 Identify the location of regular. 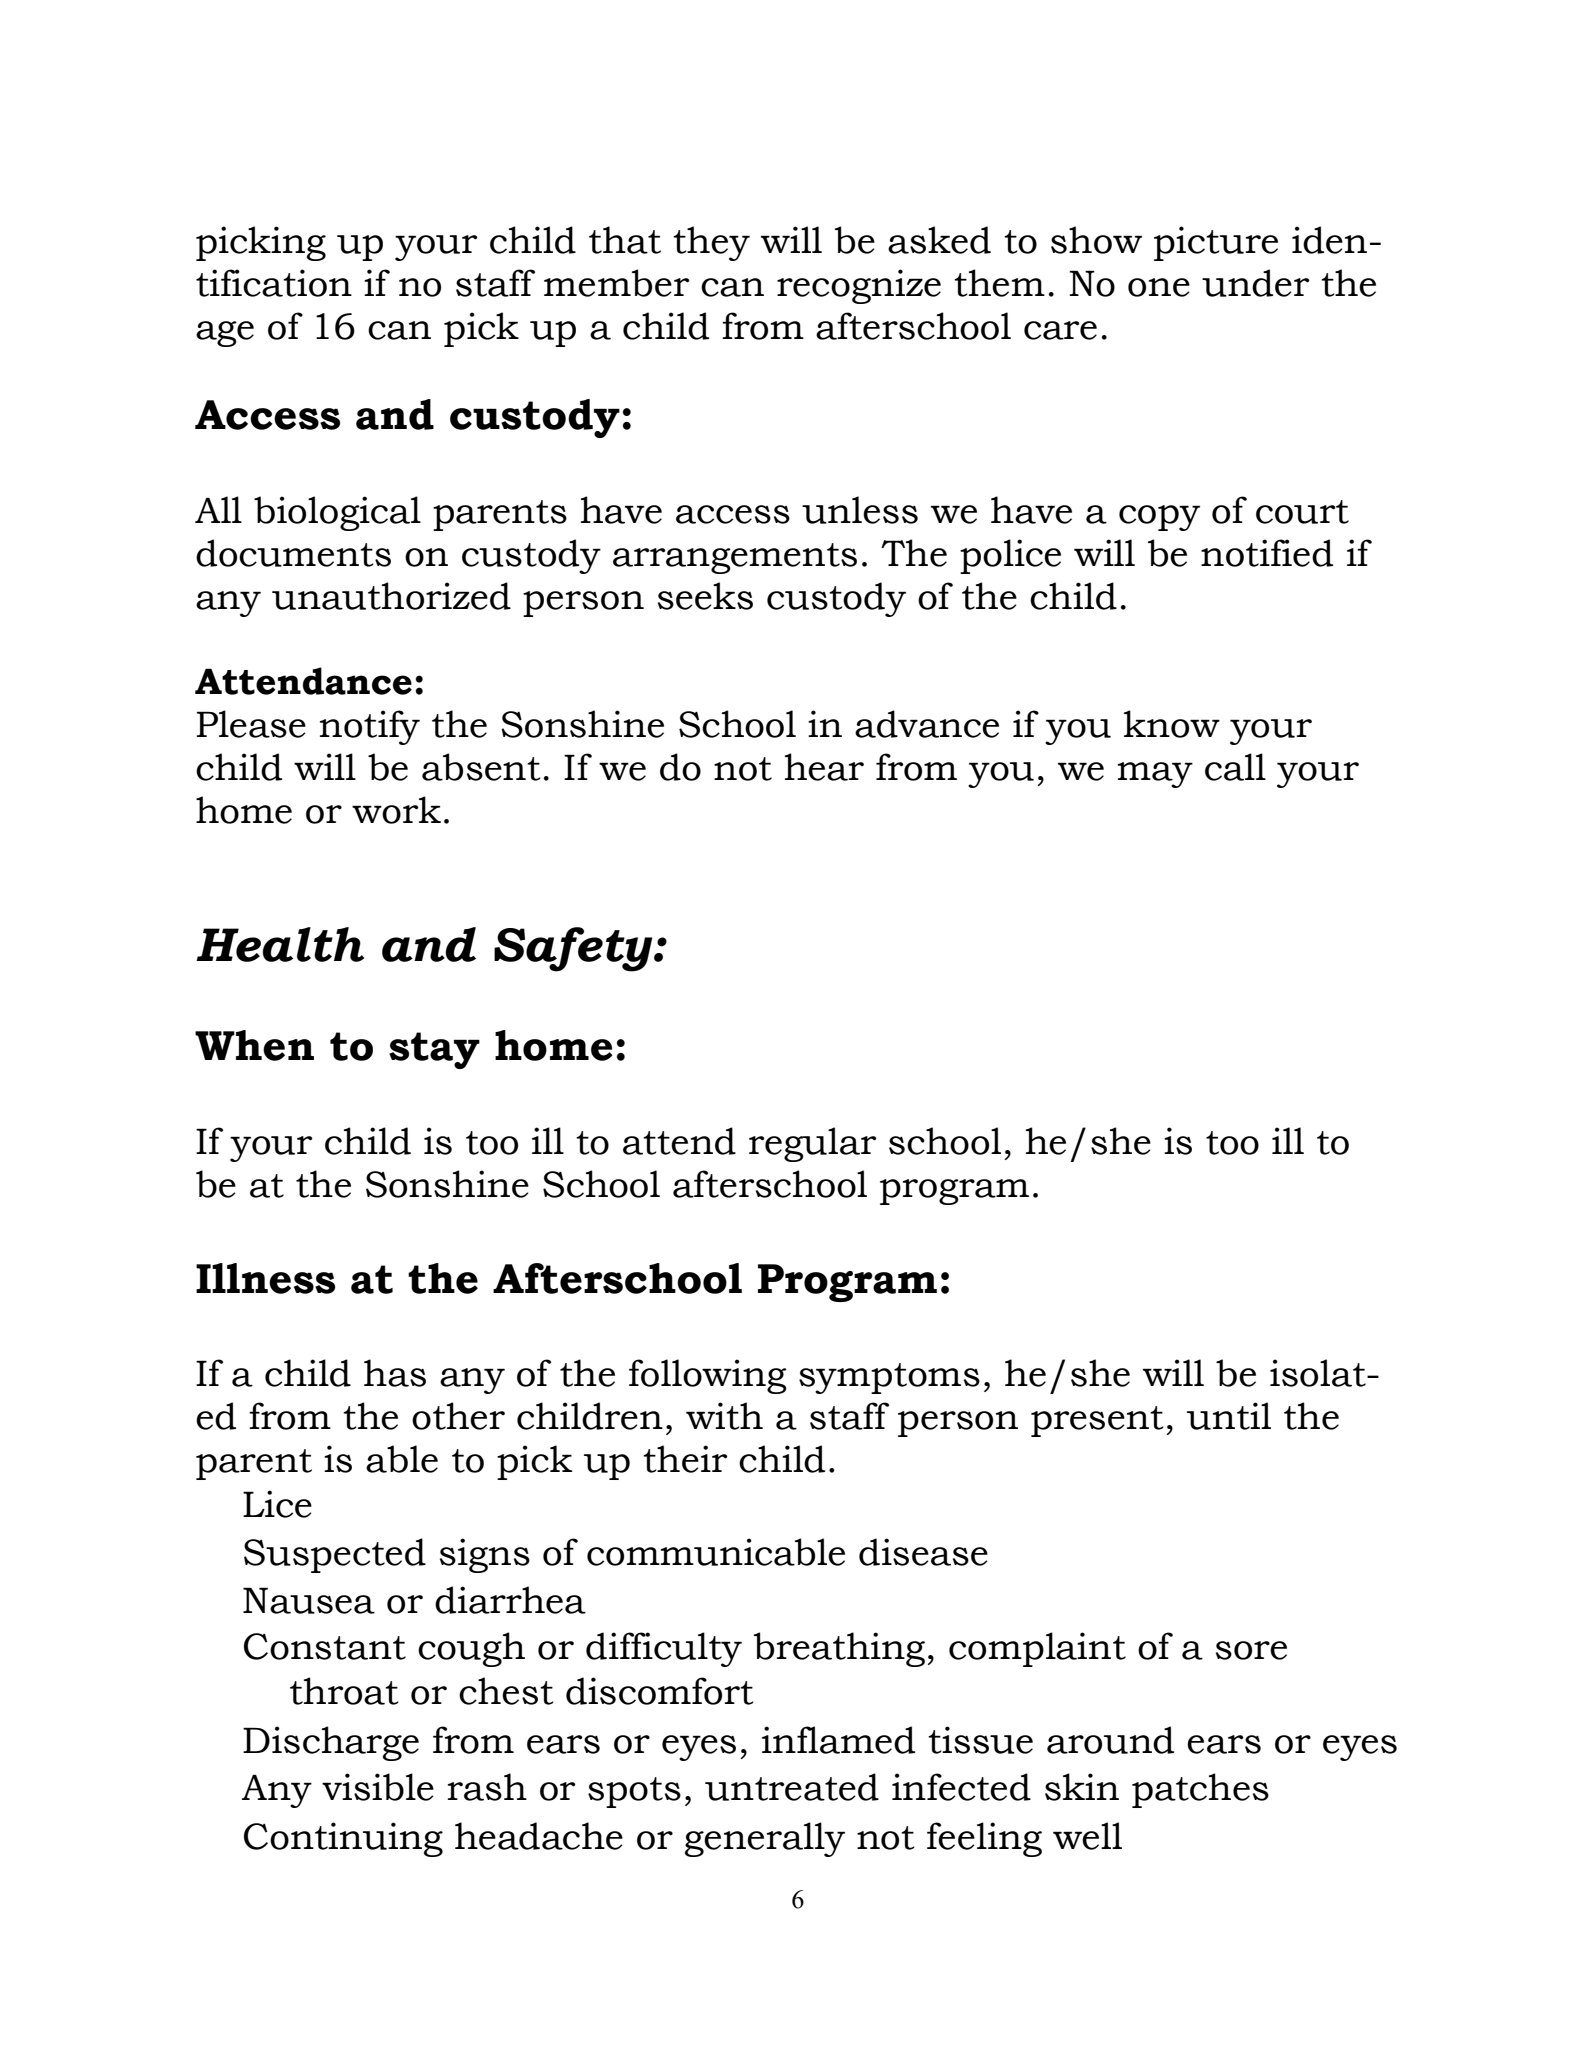
(813, 1144).
